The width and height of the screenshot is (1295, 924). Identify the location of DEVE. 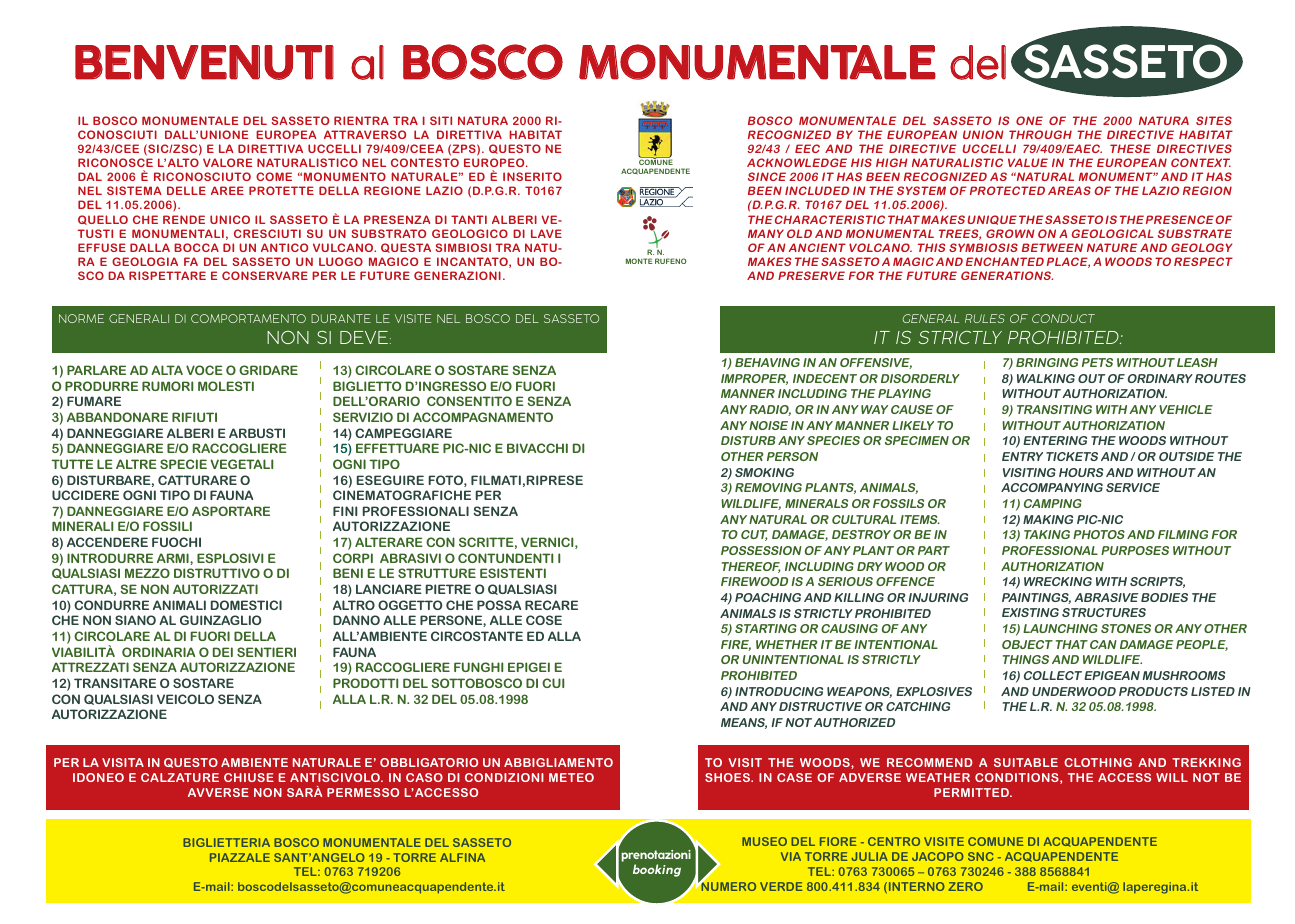
(364, 337).
